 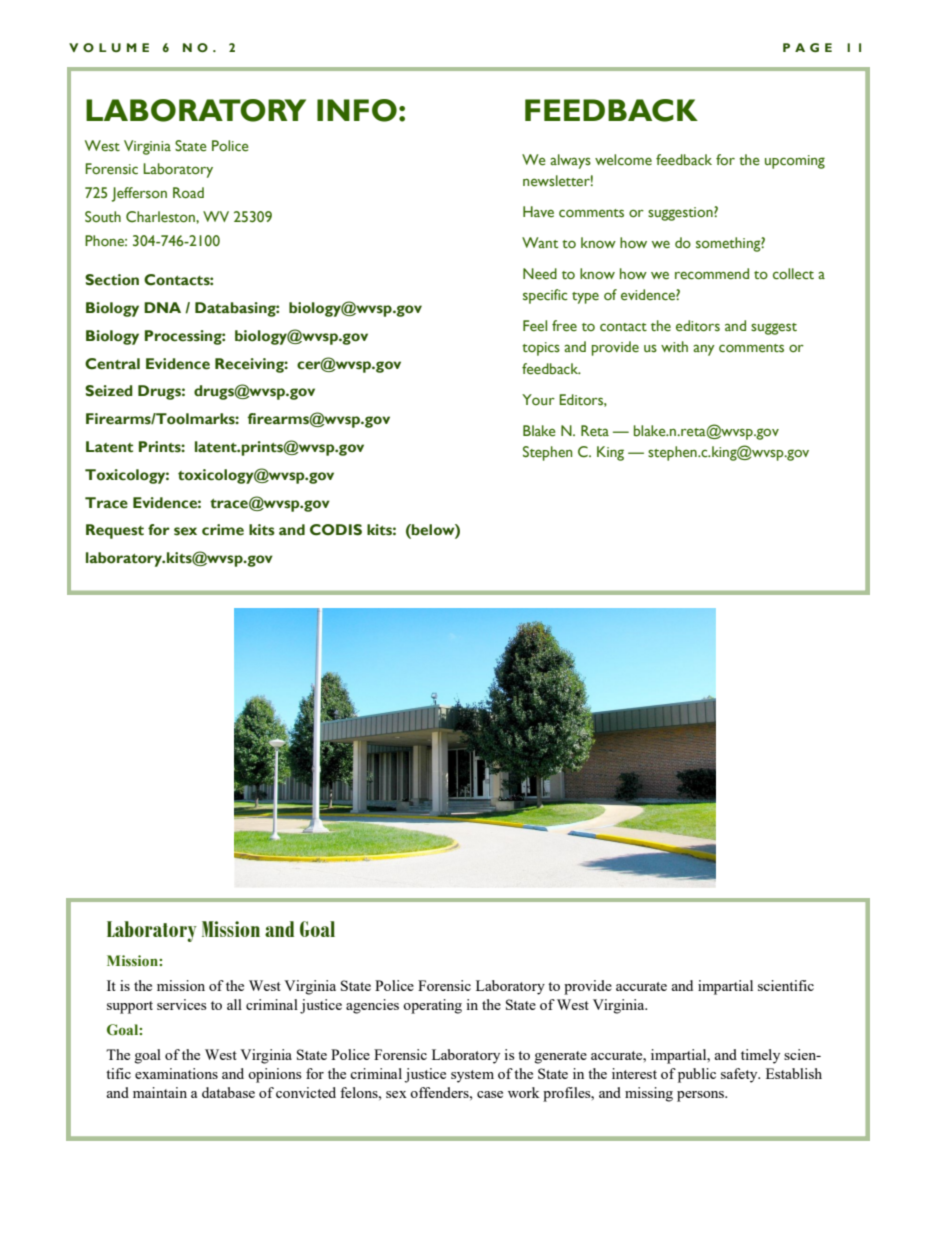 I want to click on any, so click(x=704, y=350).
